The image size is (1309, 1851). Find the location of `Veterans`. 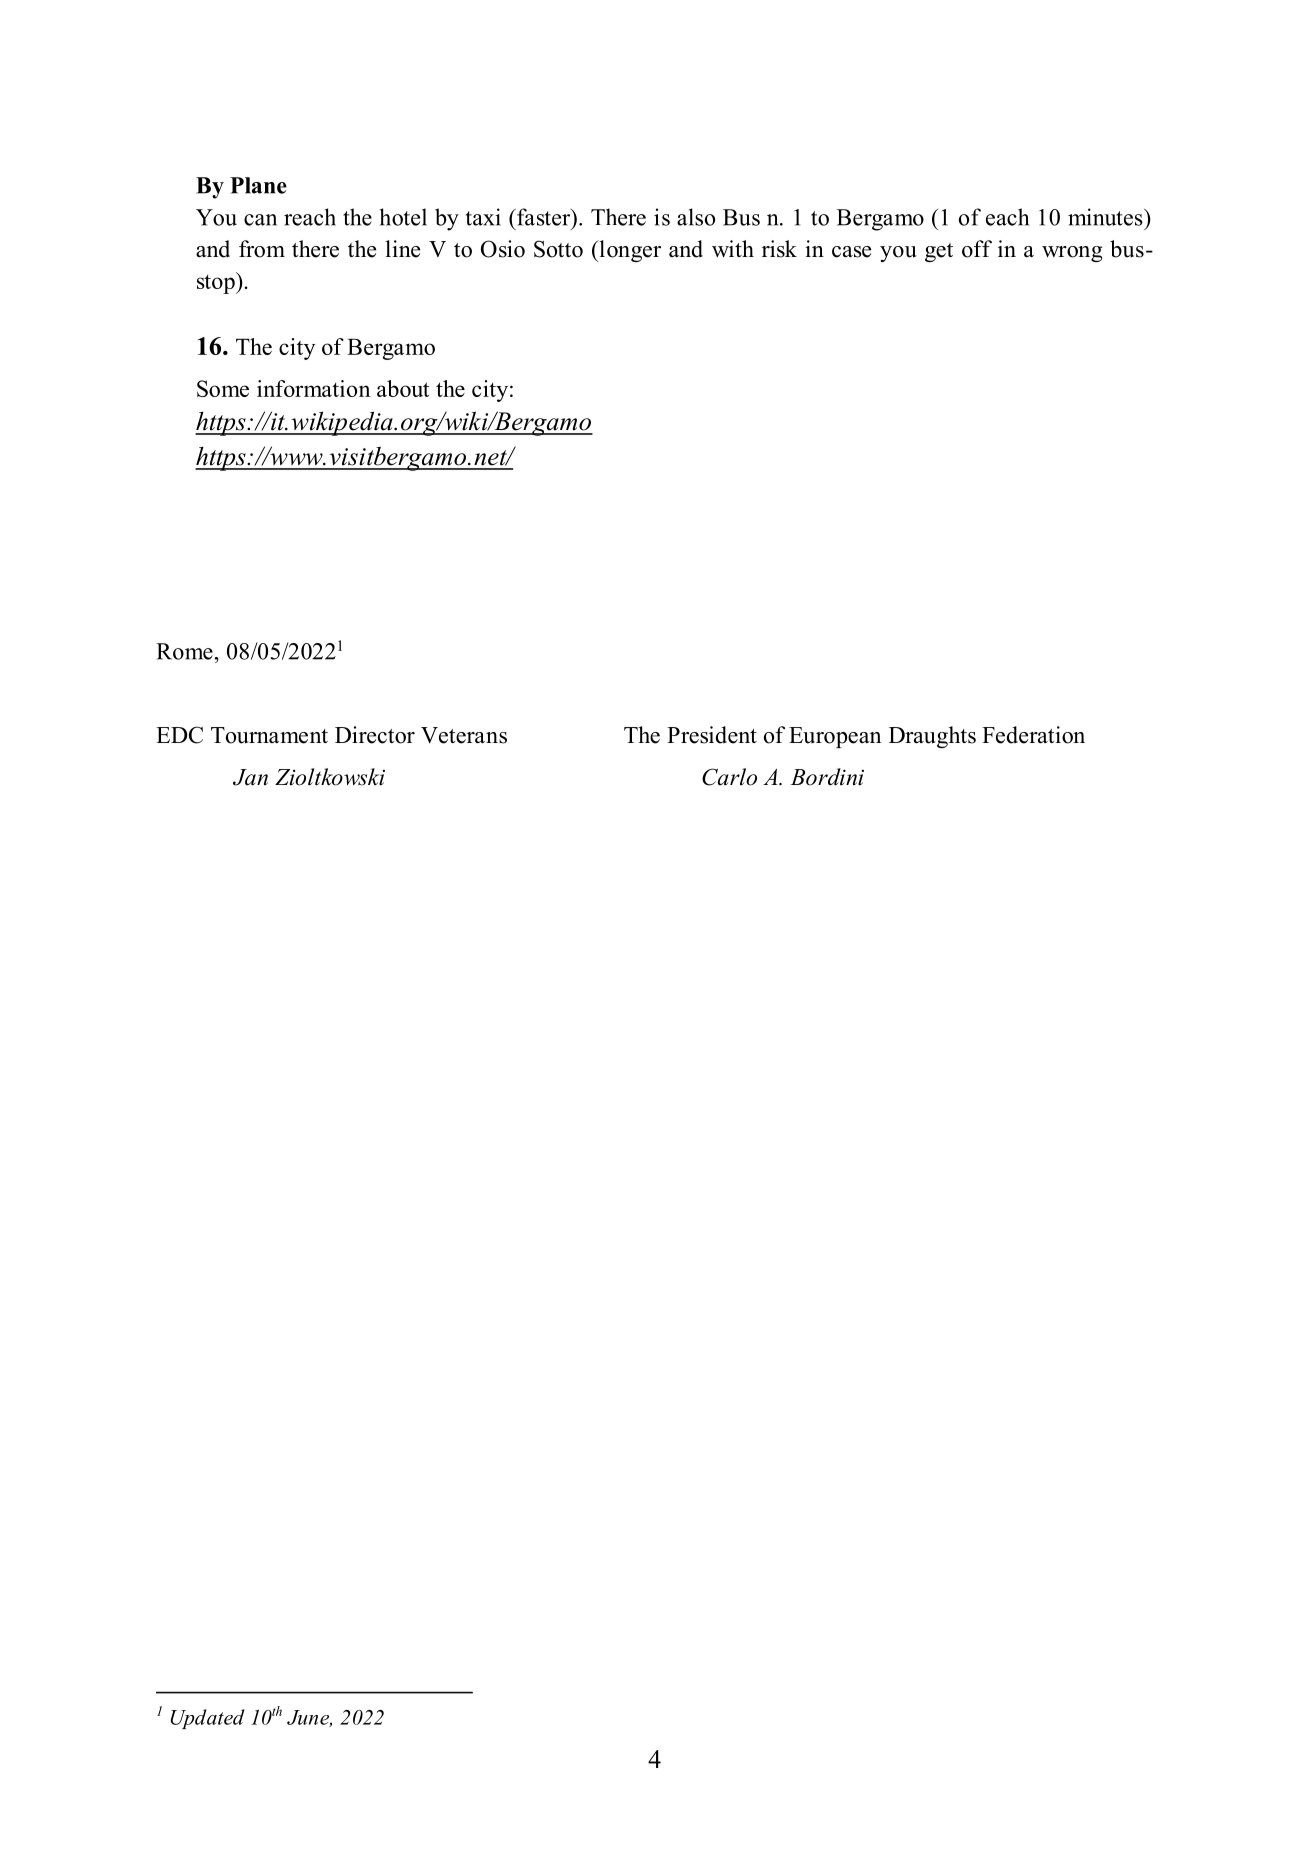

Veterans is located at coordinates (464, 735).
